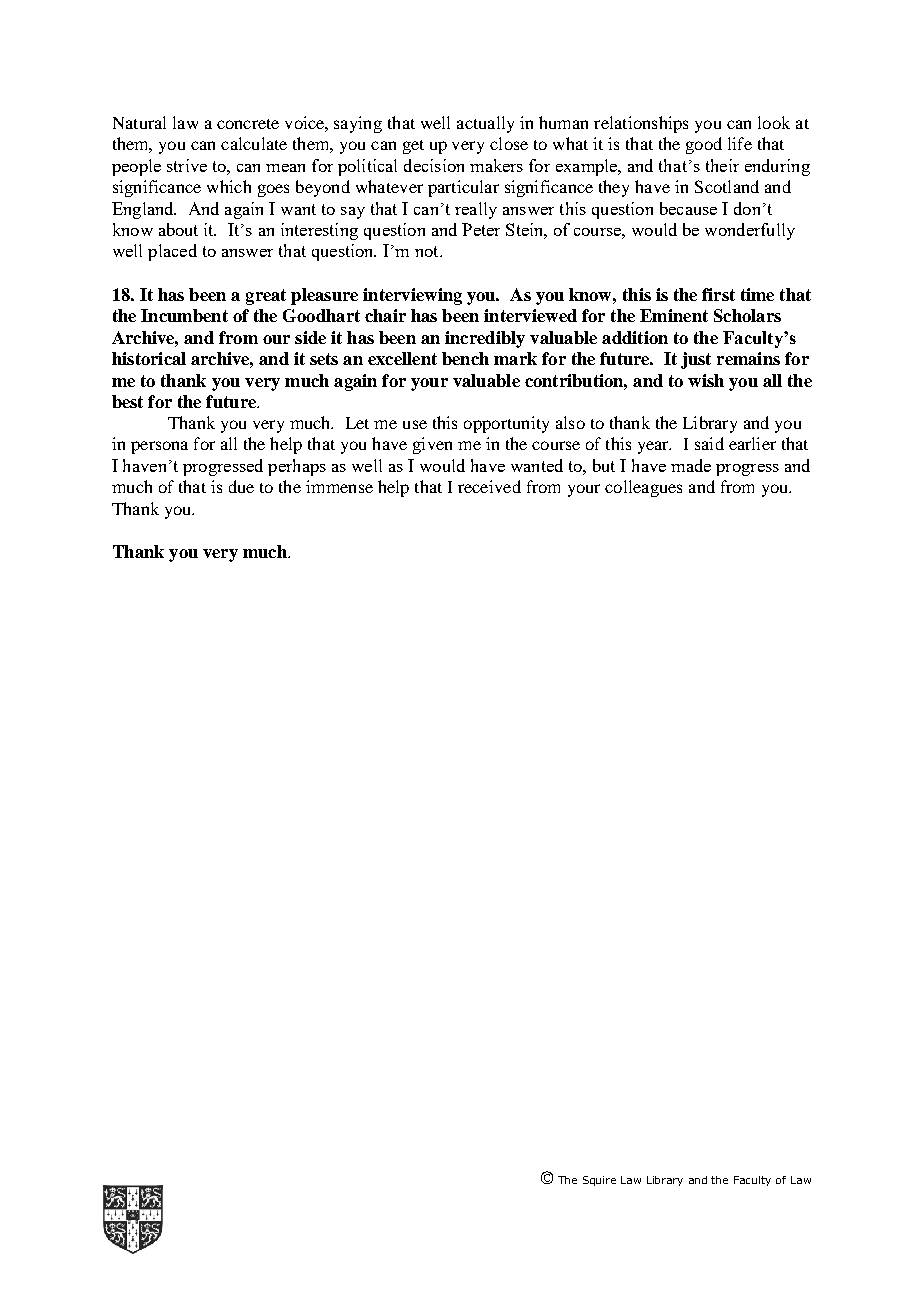  Describe the element at coordinates (184, 315) in the screenshot. I see `Incumbent` at that location.
